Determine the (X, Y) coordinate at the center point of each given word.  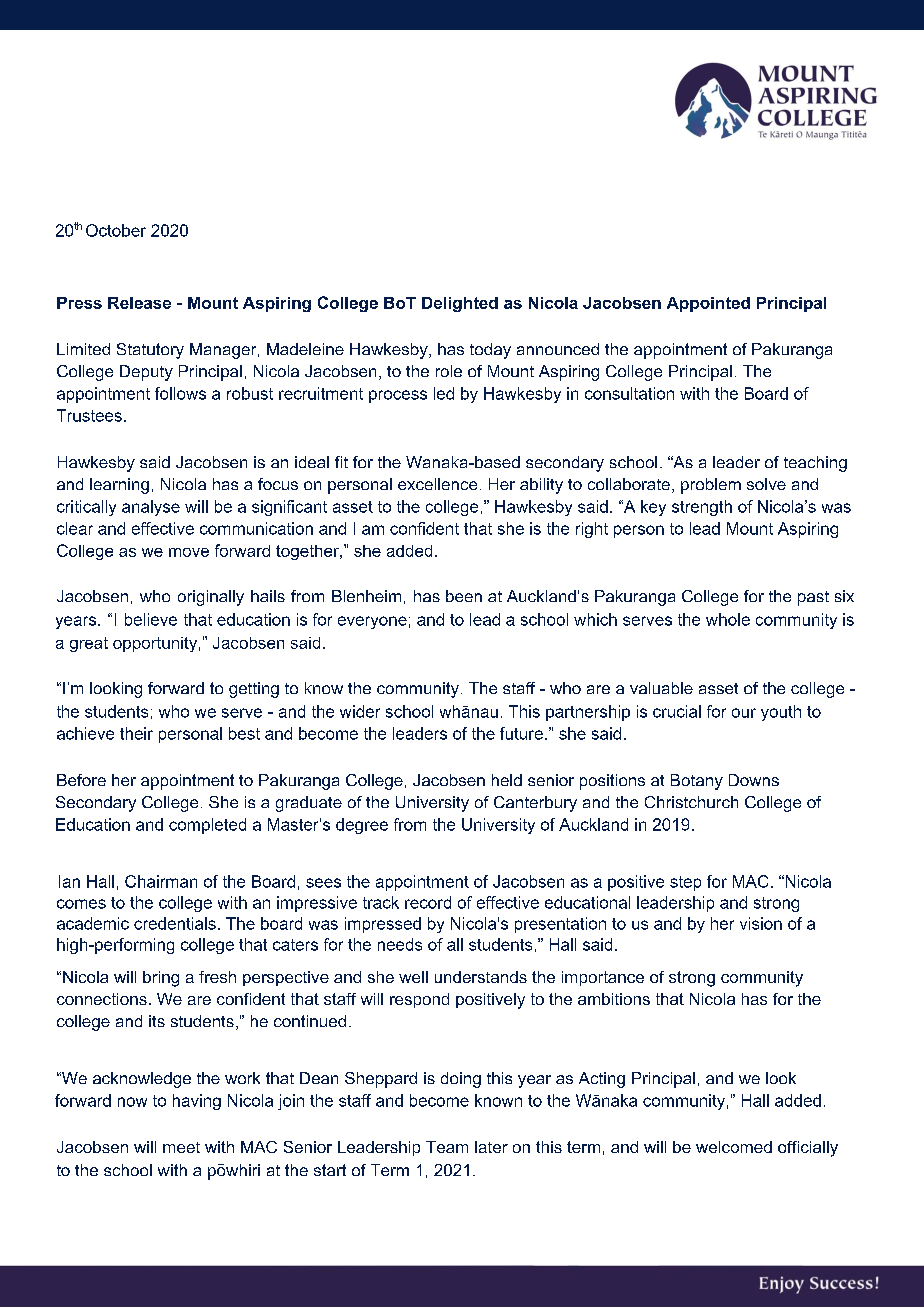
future (521, 733)
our (744, 713)
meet (181, 1147)
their (136, 733)
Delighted (460, 304)
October (116, 230)
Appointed (708, 304)
